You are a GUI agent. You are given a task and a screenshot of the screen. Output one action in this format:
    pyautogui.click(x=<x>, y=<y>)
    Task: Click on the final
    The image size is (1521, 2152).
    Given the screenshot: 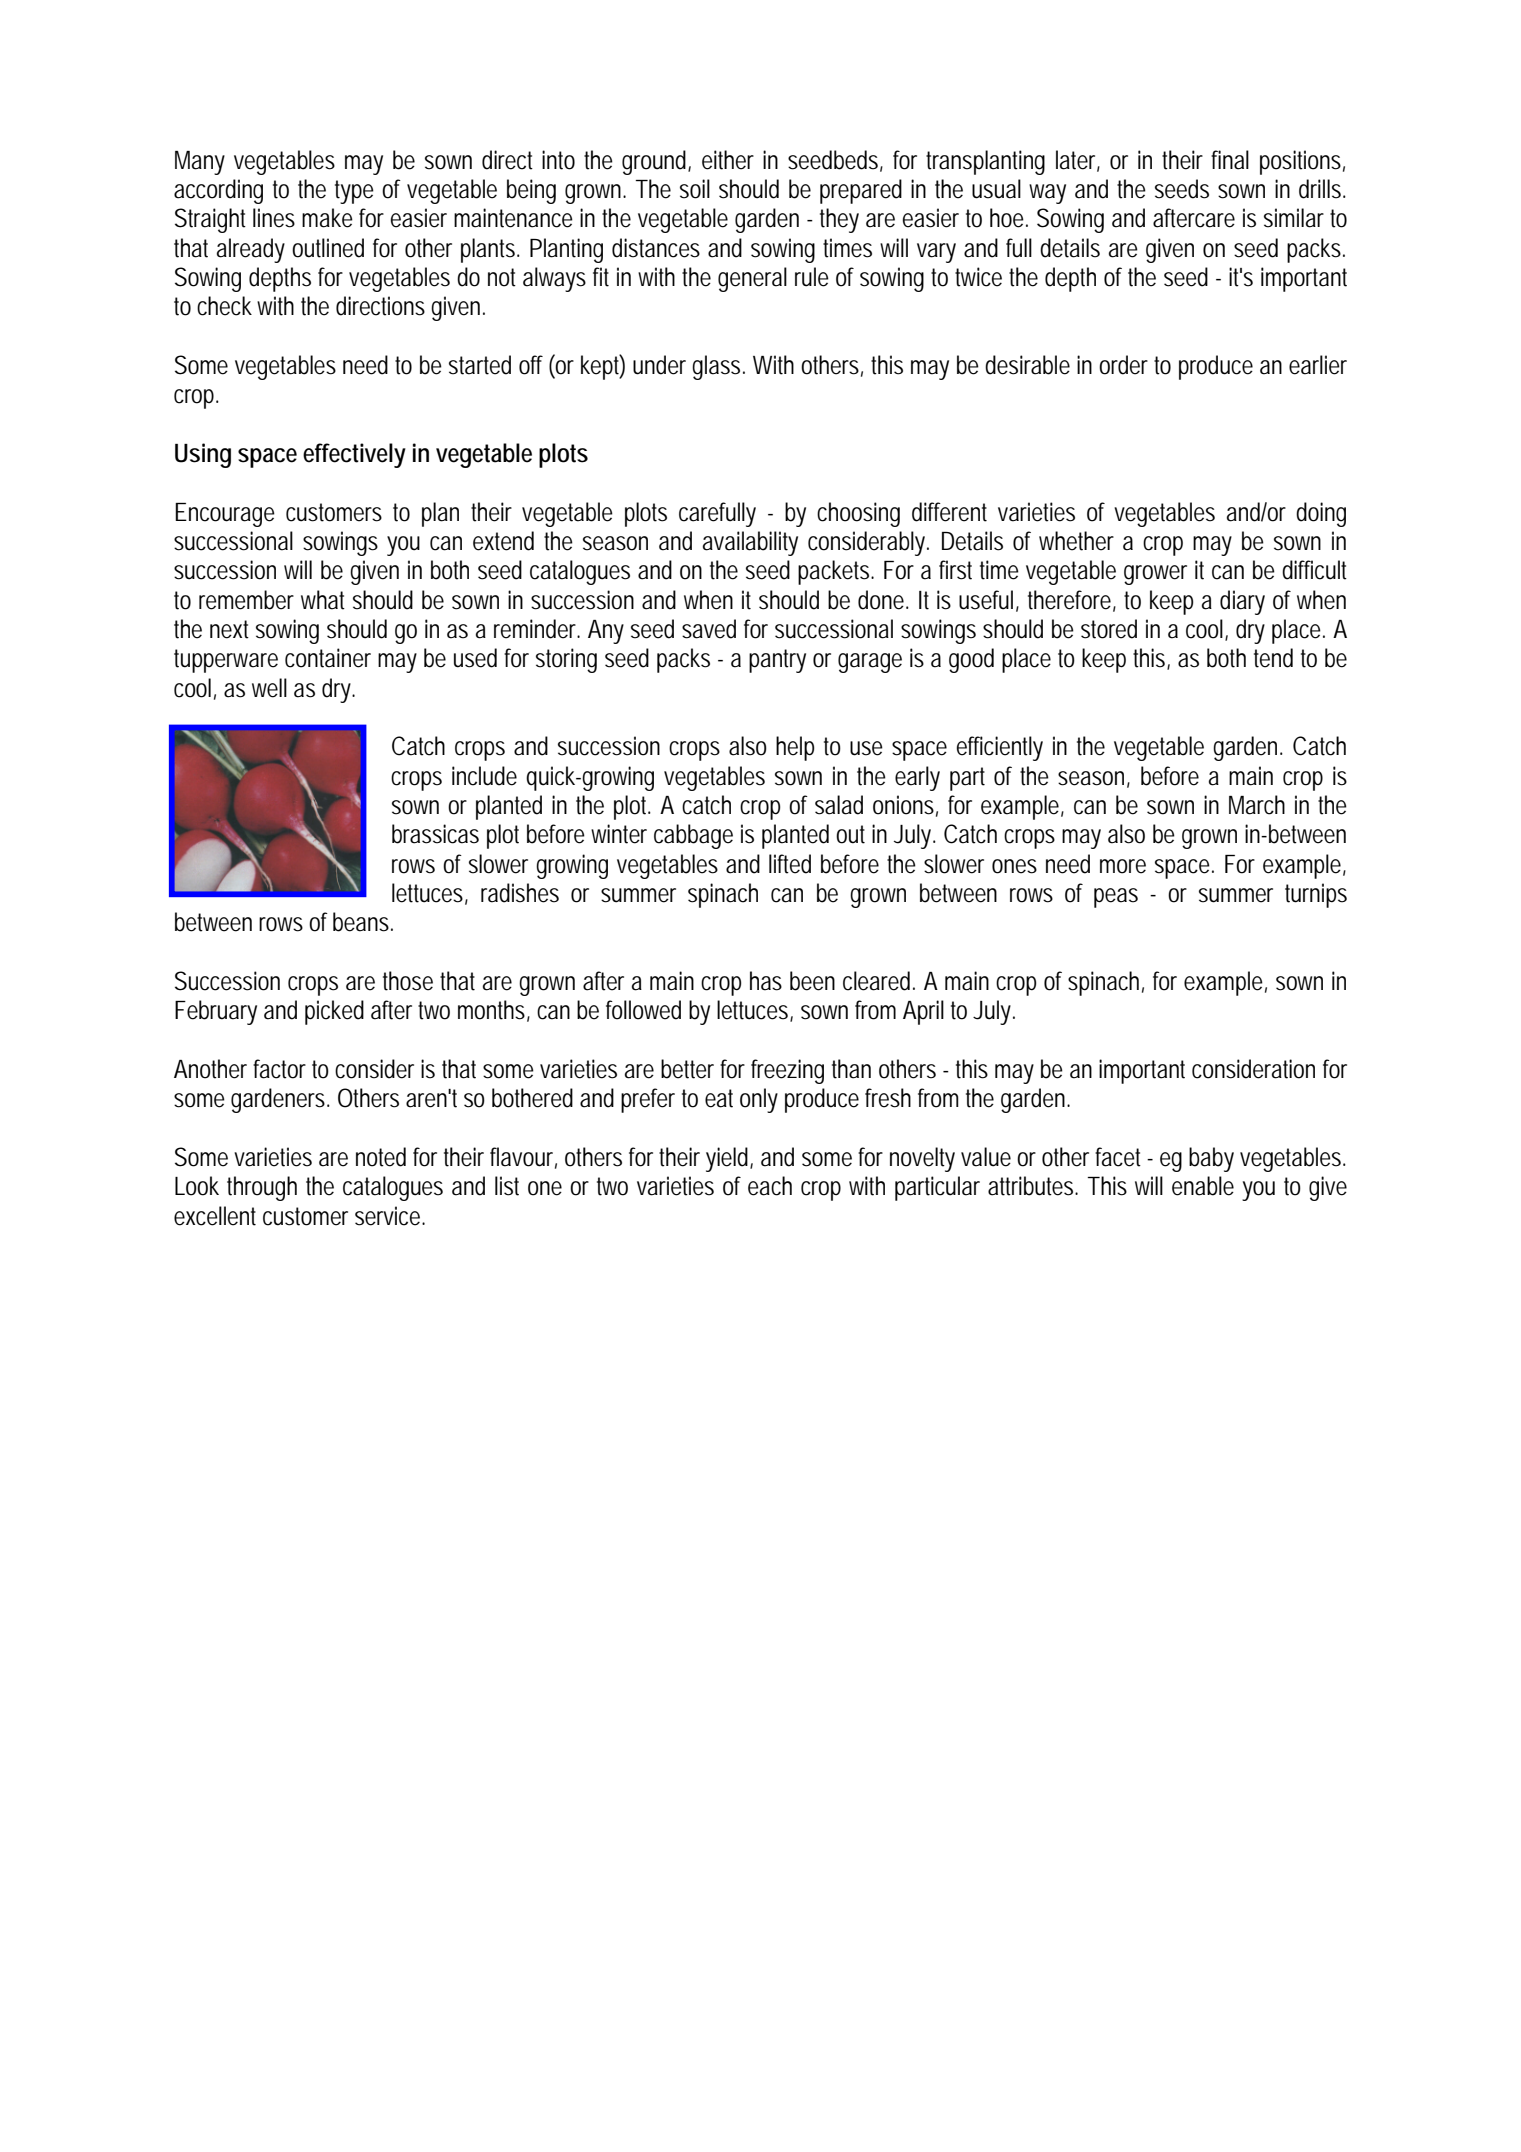 What is the action you would take?
    pyautogui.click(x=1230, y=160)
